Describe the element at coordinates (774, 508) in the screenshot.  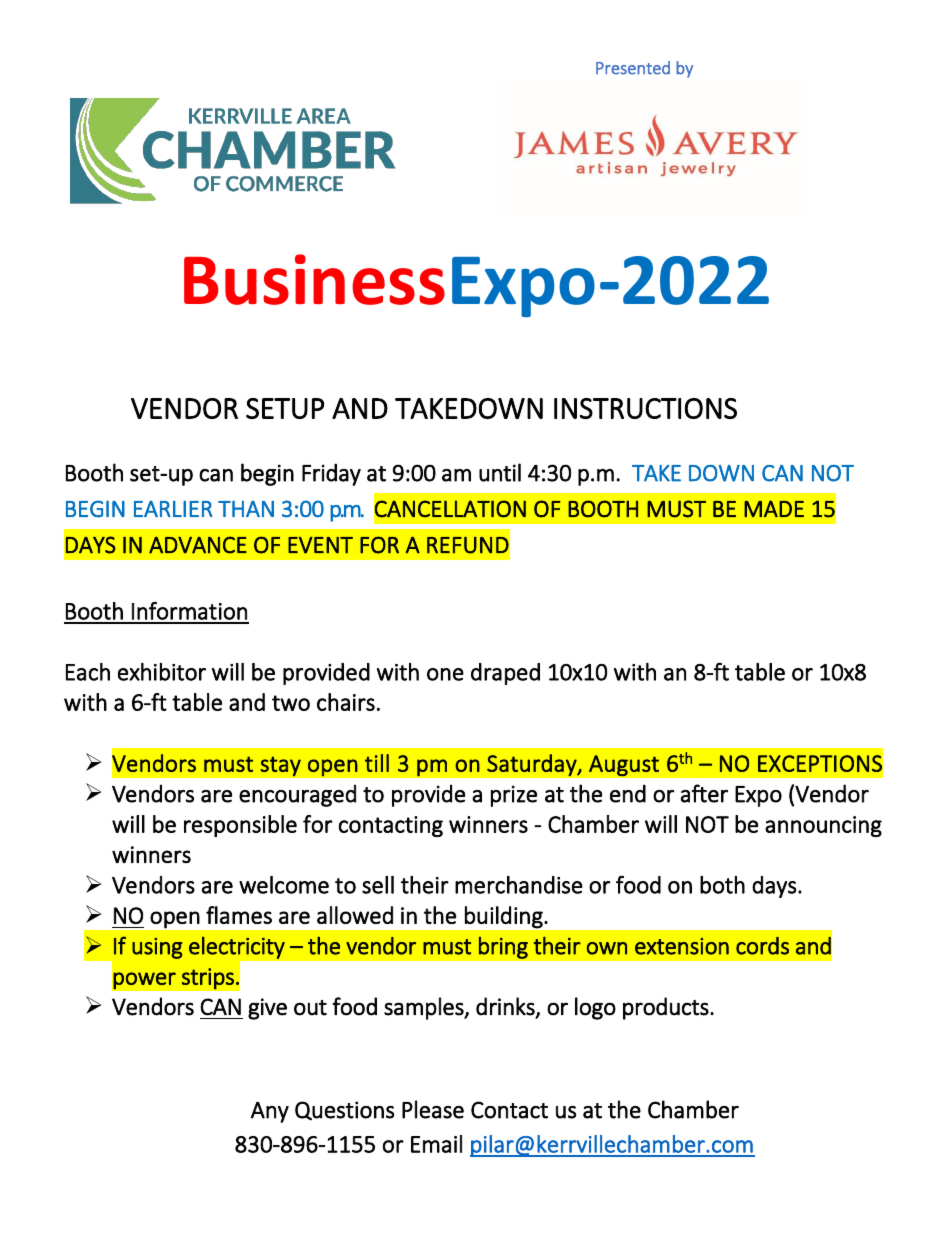
I see `MADE` at that location.
